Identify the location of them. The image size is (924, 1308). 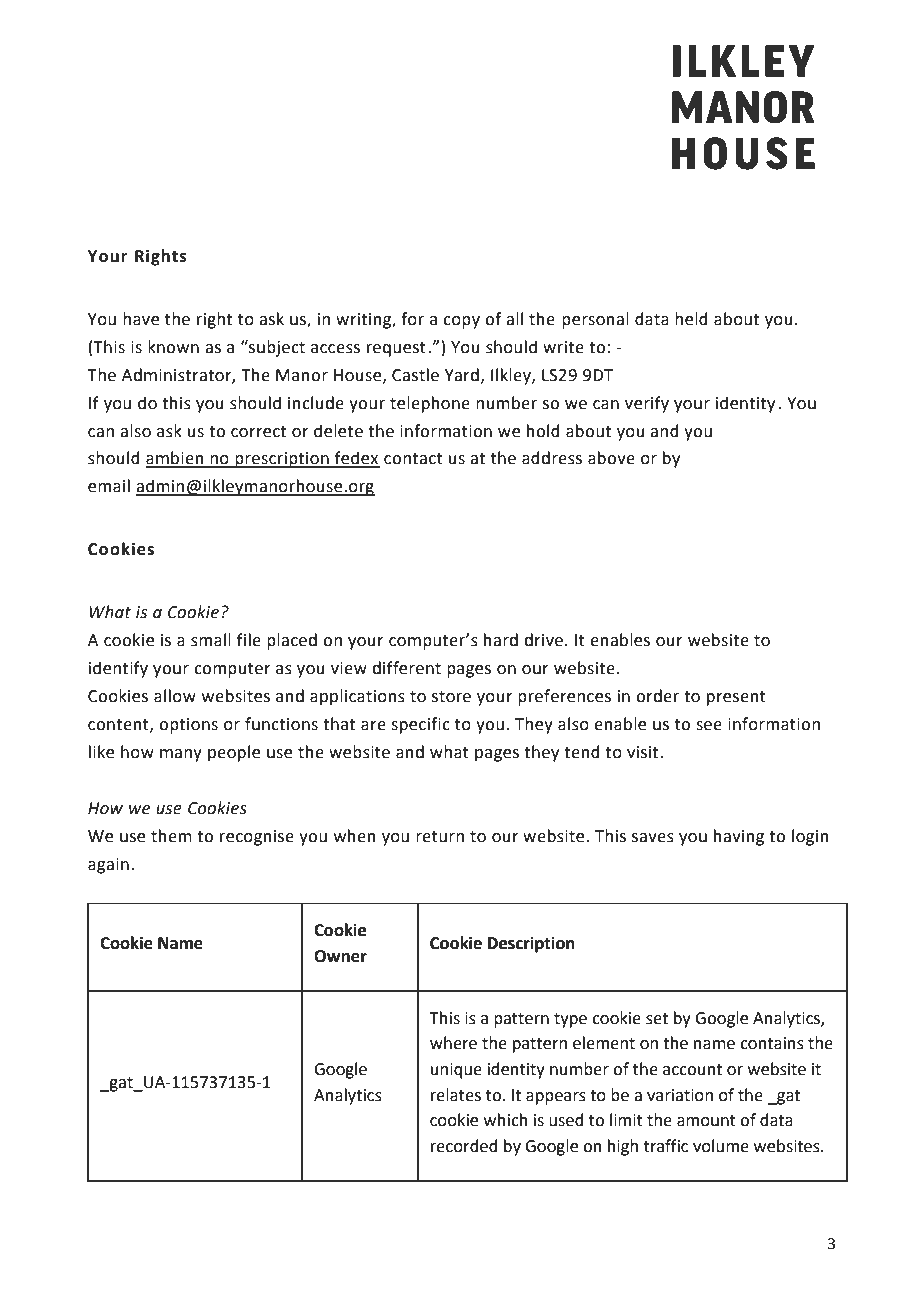
(171, 836).
